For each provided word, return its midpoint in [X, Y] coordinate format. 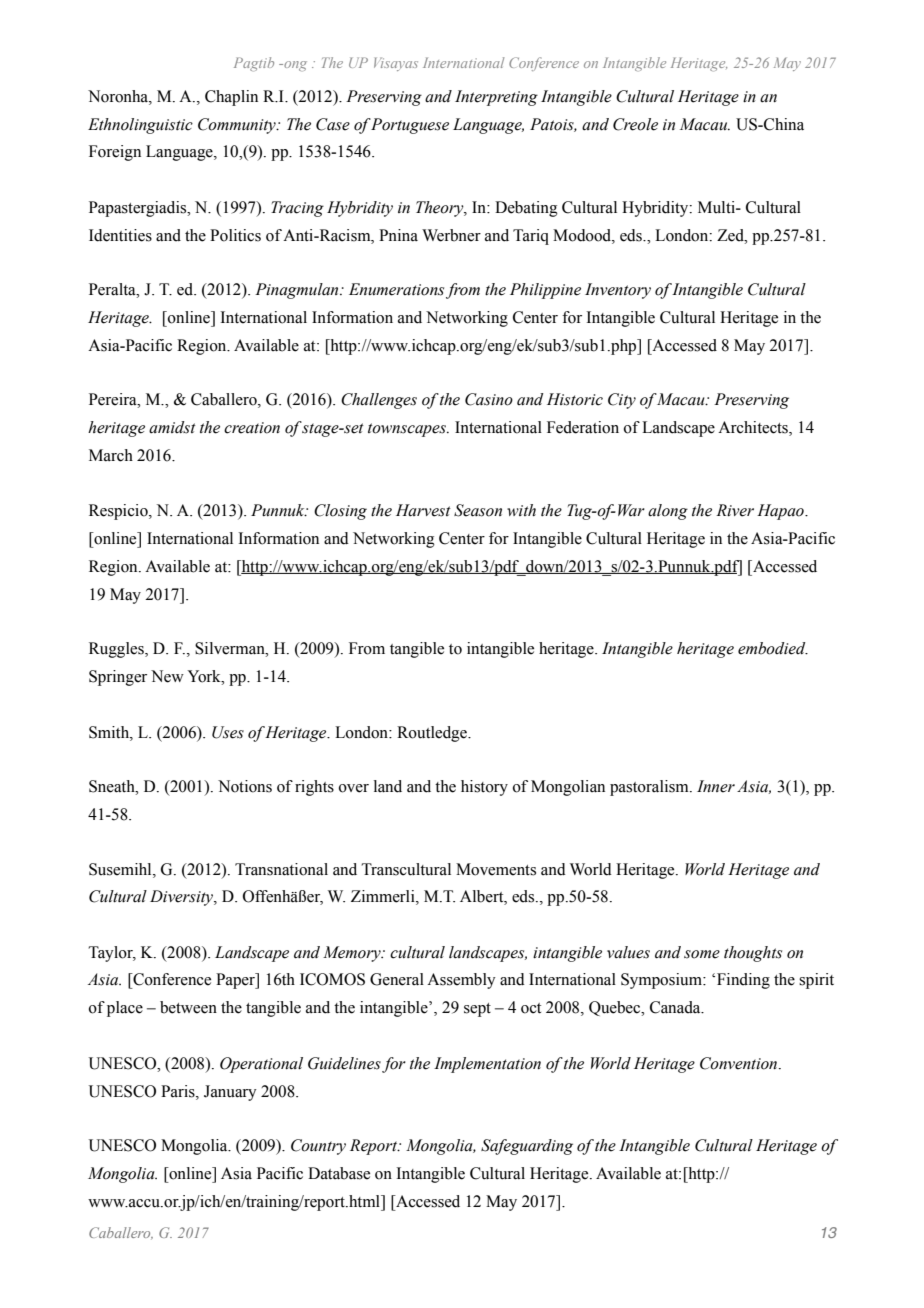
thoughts [753, 954]
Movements [496, 869]
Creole [635, 124]
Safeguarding [527, 1147]
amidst [172, 427]
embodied [773, 648]
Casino [489, 399]
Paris [179, 1091]
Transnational [281, 869]
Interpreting [496, 98]
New [167, 676]
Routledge [433, 734]
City [622, 401]
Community [238, 126]
